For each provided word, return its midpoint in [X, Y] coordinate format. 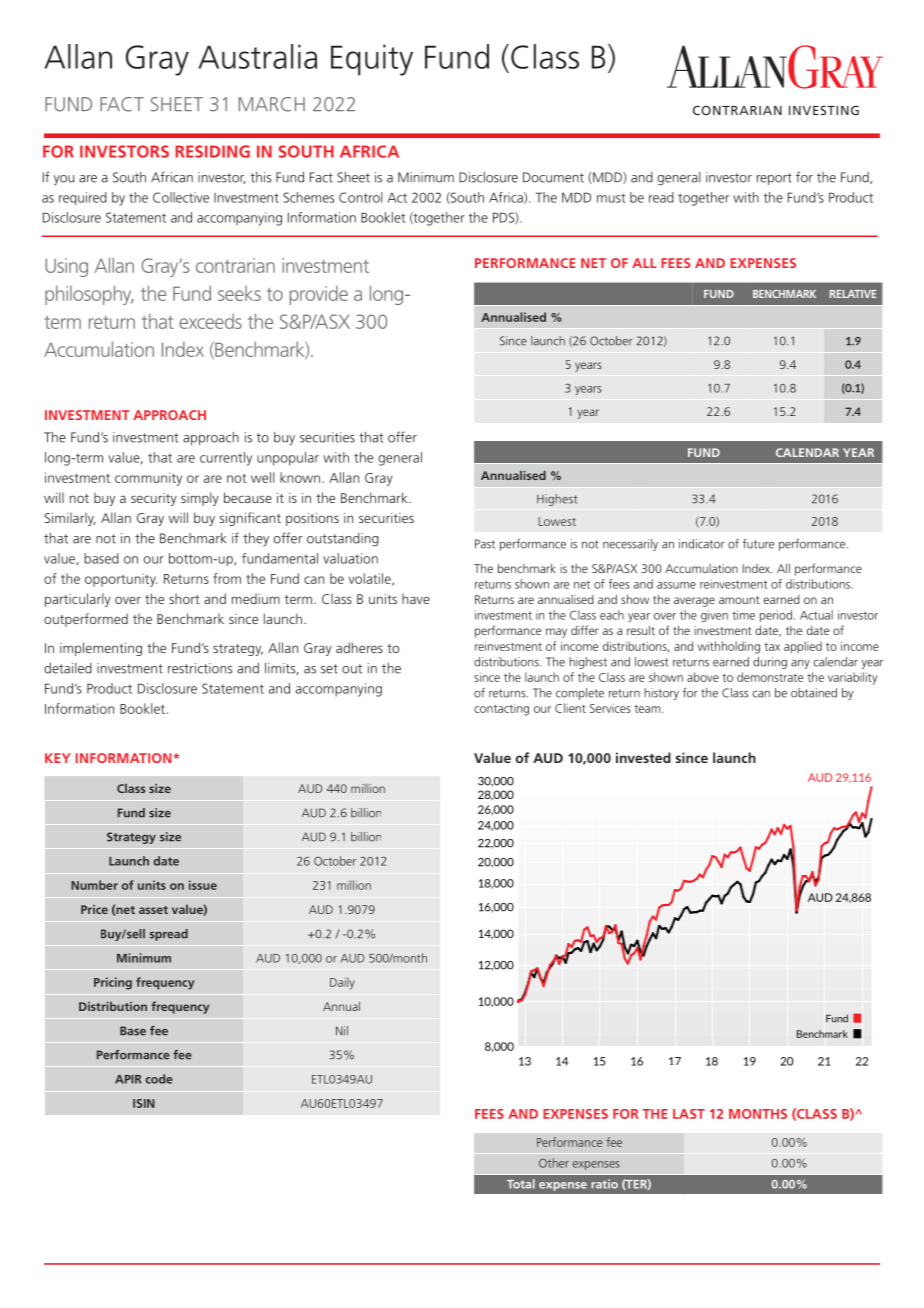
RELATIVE [853, 294]
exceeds [210, 321]
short [184, 598]
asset [153, 910]
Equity [372, 60]
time [743, 615]
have [416, 598]
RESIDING [212, 151]
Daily [342, 983]
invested [643, 757]
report [774, 179]
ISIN [144, 1103]
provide [319, 295]
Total [521, 1184]
